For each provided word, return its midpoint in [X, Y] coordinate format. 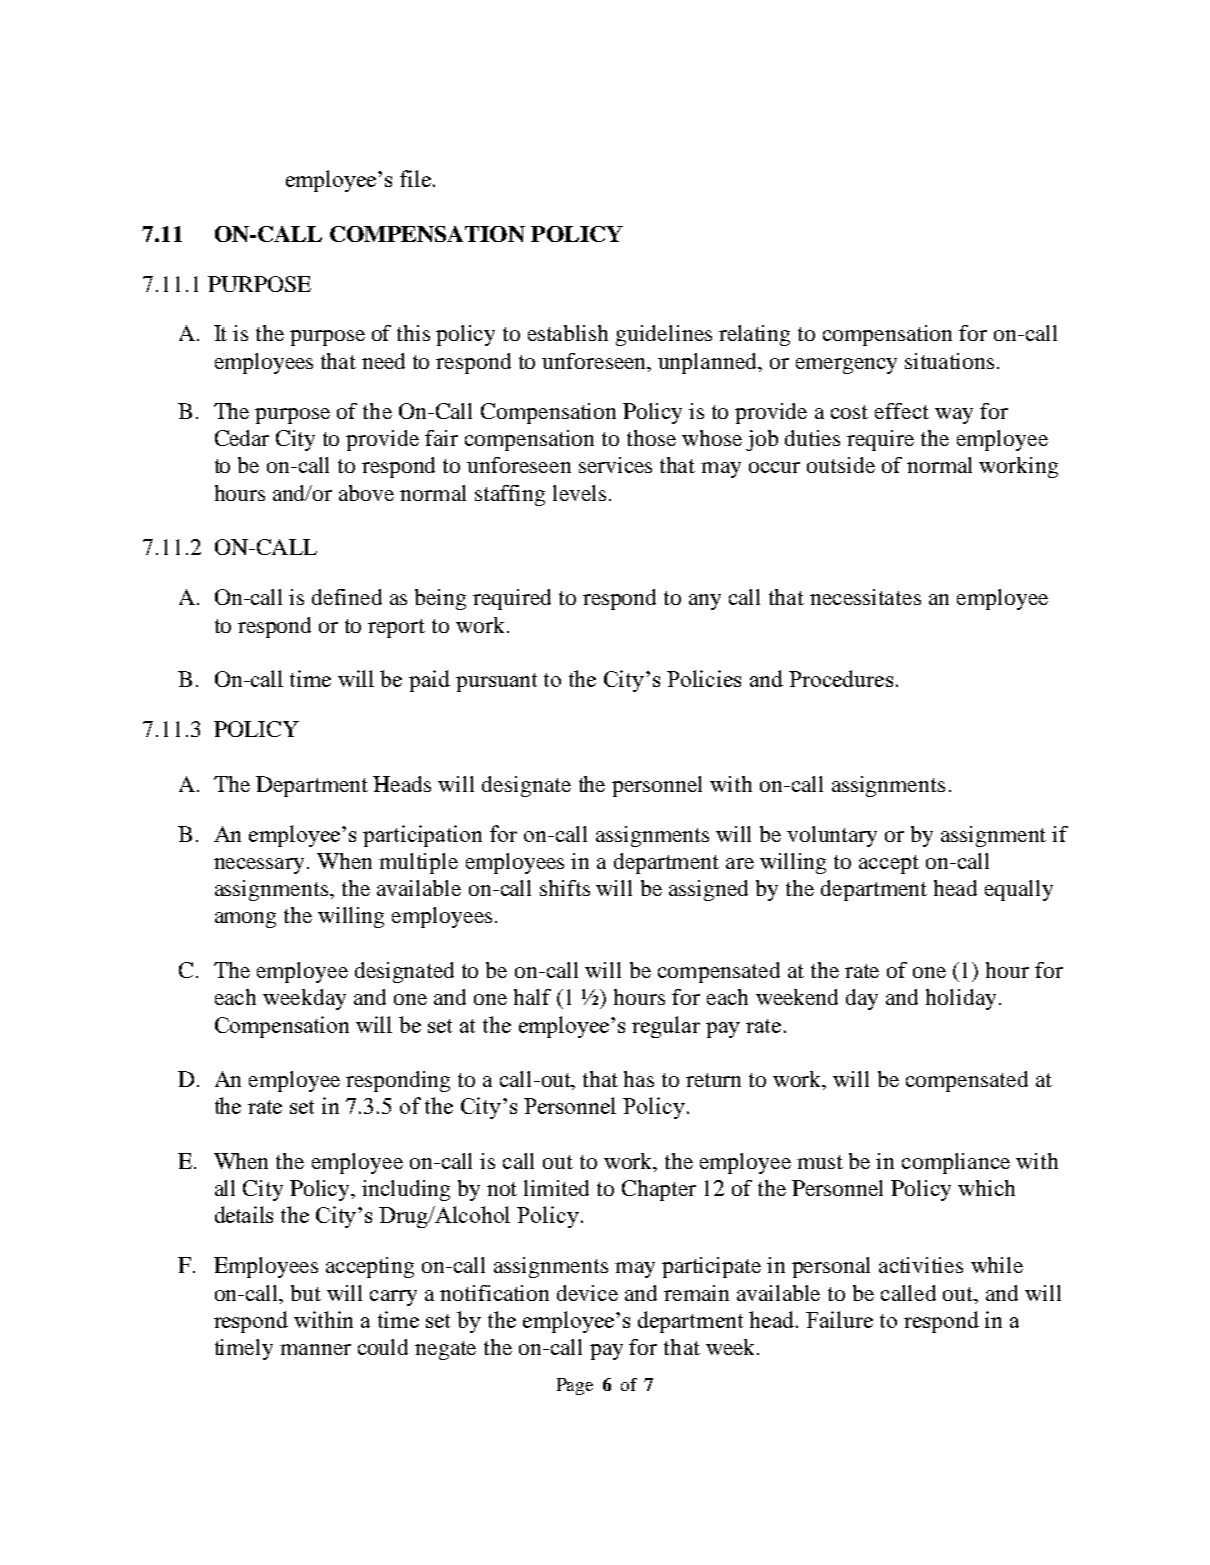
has [639, 1079]
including [406, 1190]
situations [951, 361]
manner [315, 1349]
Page [575, 1386]
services [615, 465]
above [366, 493]
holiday [961, 999]
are [740, 863]
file [415, 178]
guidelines [664, 335]
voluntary [832, 836]
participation [422, 836]
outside [841, 465]
